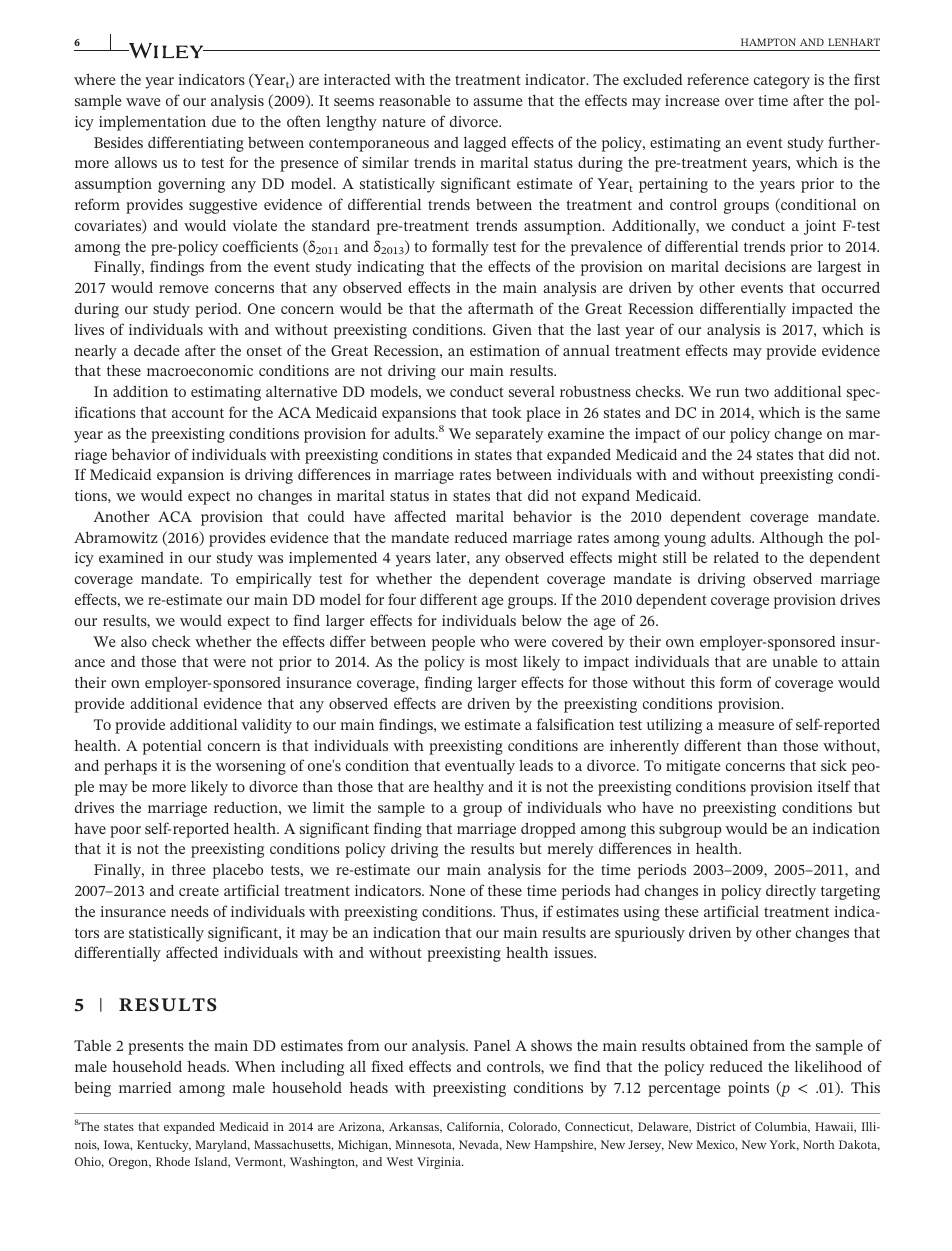 The height and width of the page is (1251, 952). What do you see at coordinates (447, 890) in the page?
I see `None` at bounding box center [447, 890].
